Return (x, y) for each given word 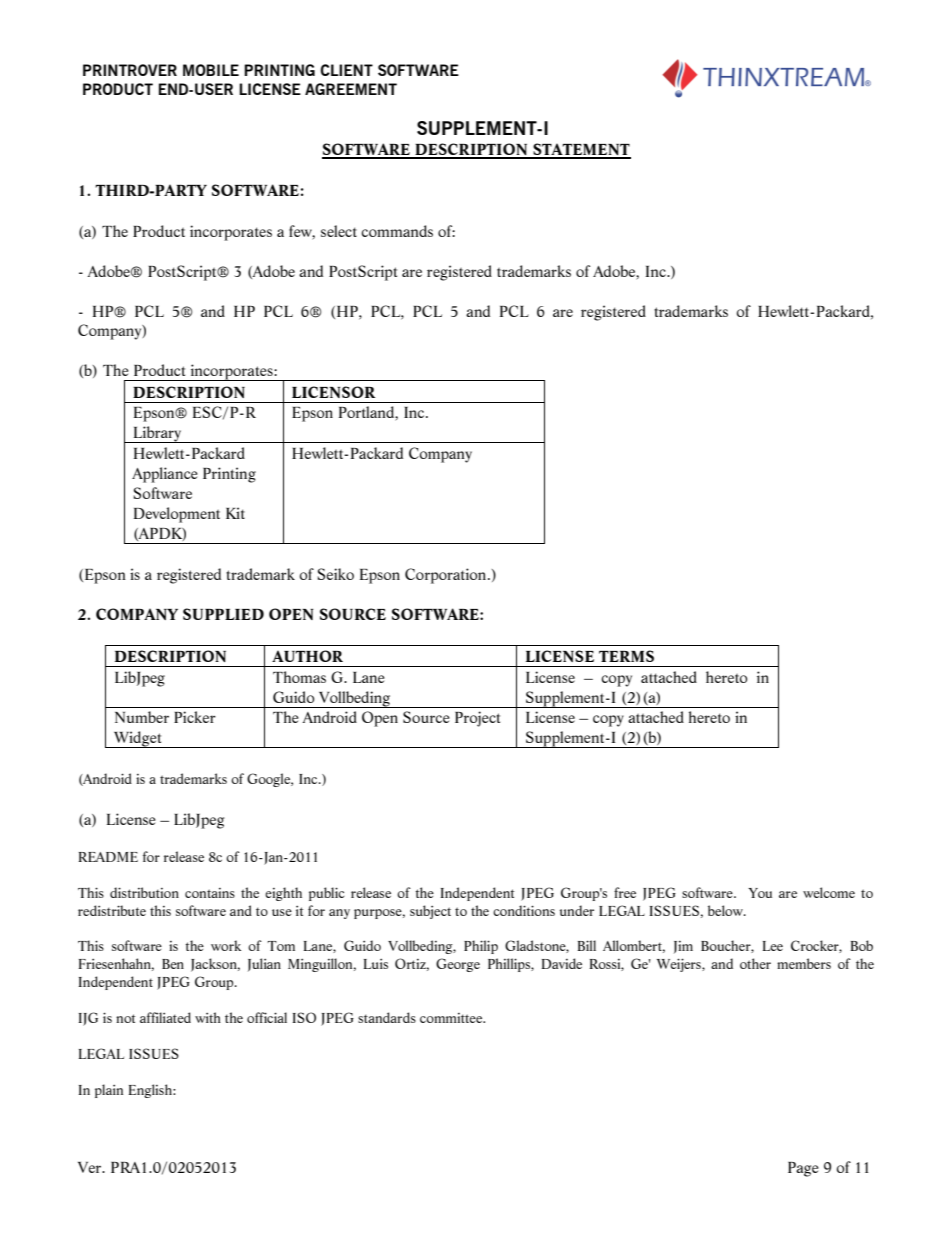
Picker (195, 717)
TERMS (626, 656)
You (760, 893)
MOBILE (211, 70)
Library (157, 434)
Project (477, 719)
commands (397, 231)
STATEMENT (581, 150)
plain (109, 1091)
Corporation (447, 576)
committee (452, 1018)
